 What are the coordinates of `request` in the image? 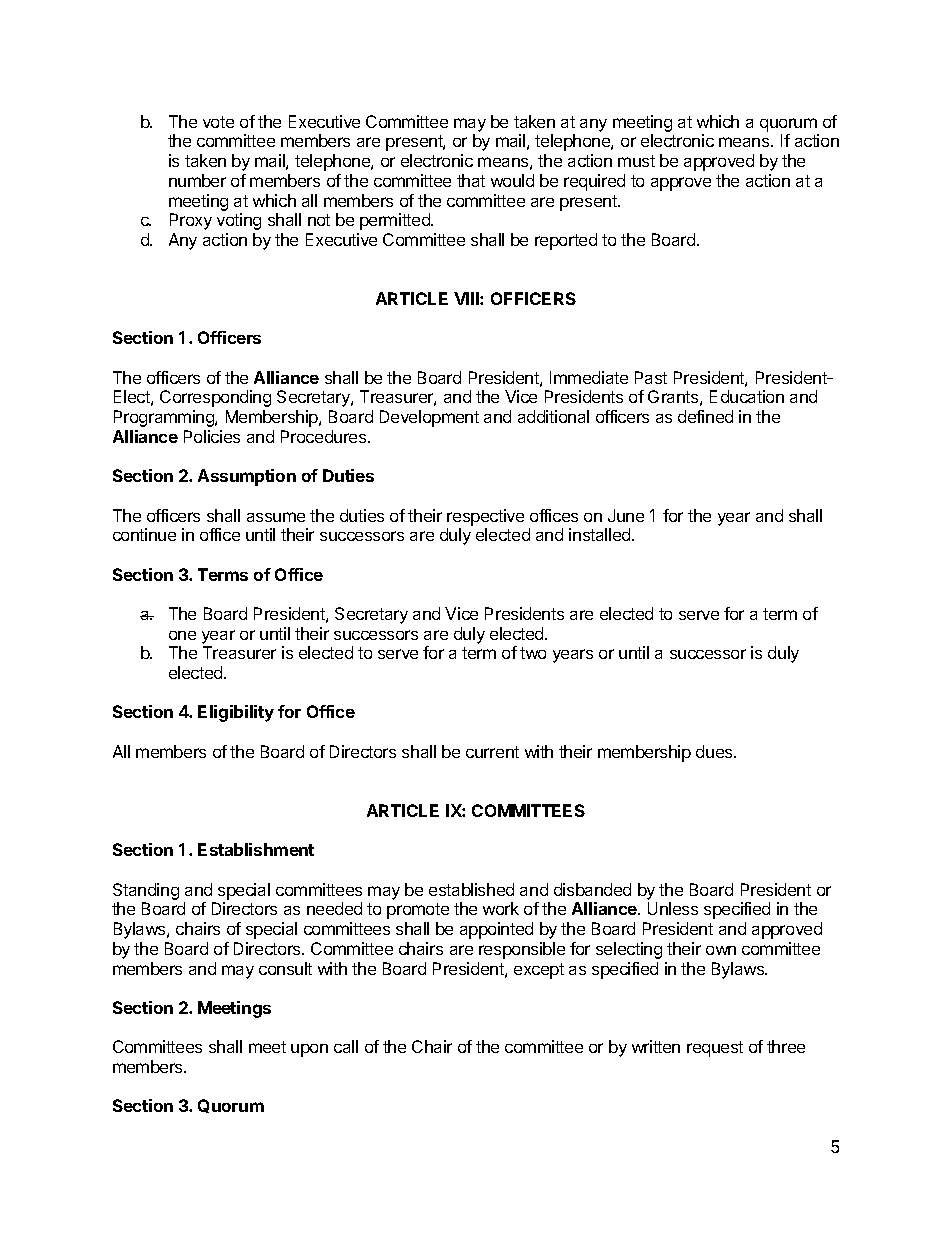 It's located at (715, 1049).
